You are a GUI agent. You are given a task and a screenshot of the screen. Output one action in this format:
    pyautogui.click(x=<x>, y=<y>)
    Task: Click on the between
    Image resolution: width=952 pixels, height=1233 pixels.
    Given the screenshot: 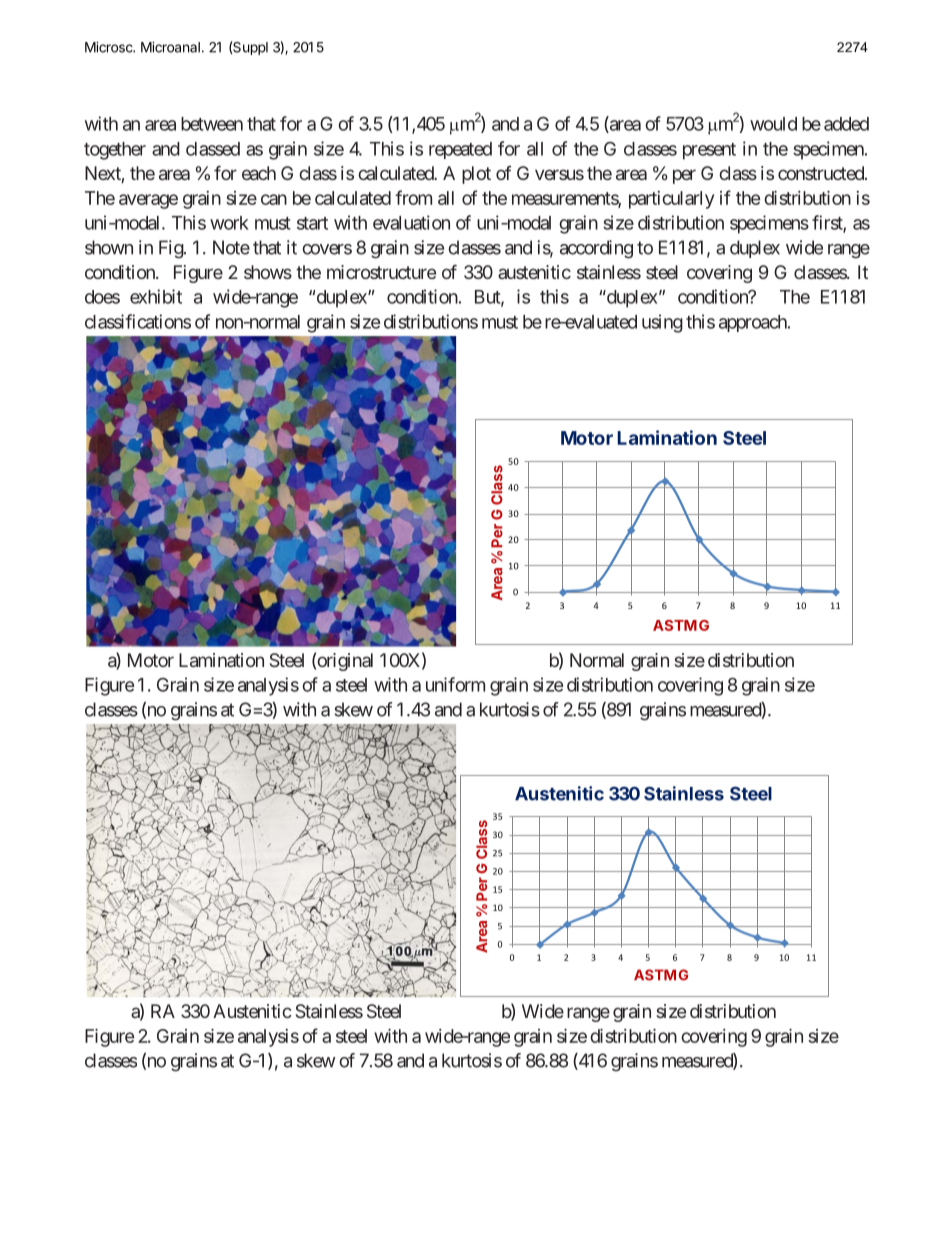 What is the action you would take?
    pyautogui.click(x=212, y=124)
